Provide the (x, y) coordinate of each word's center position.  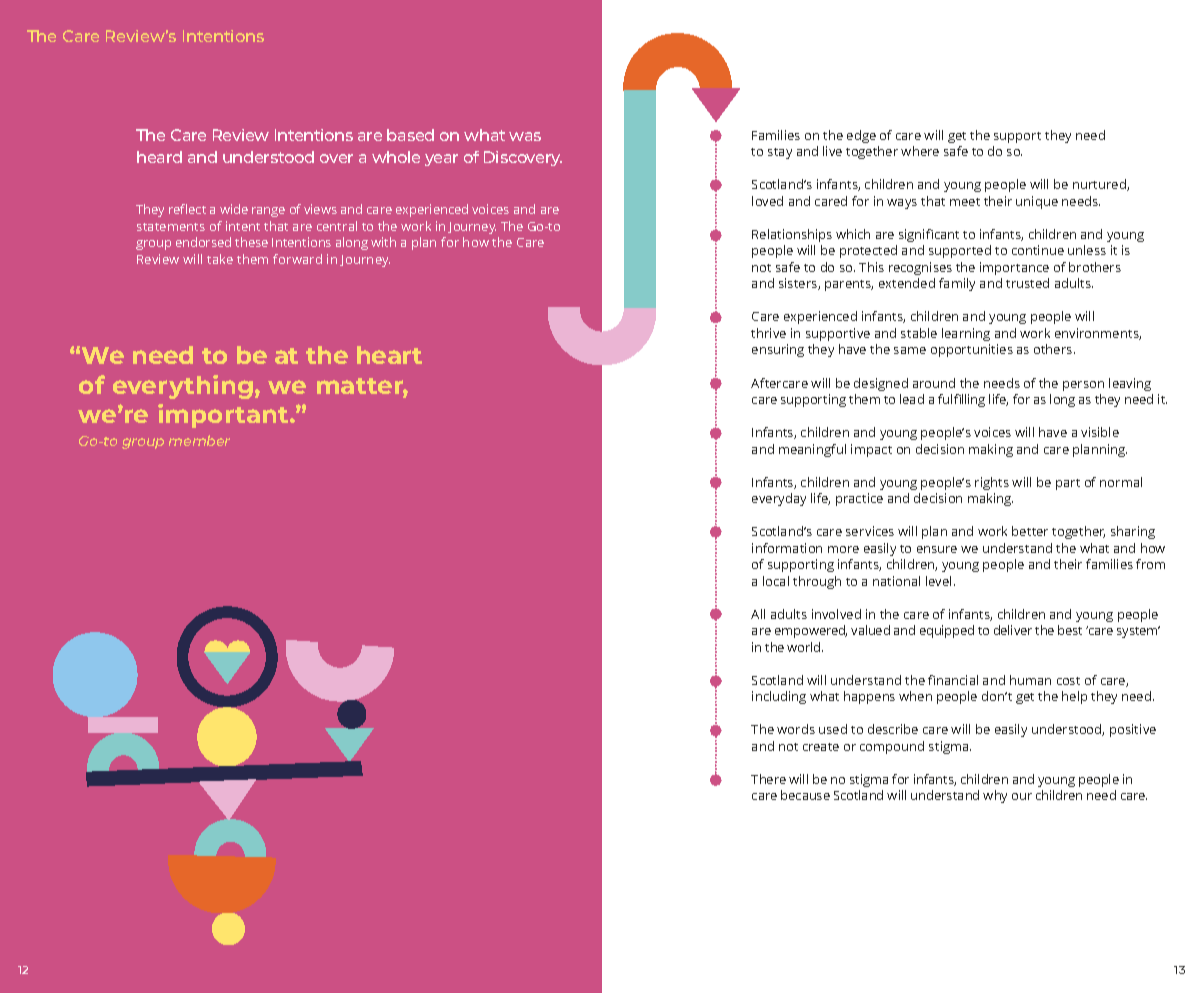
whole (396, 157)
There (768, 779)
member (199, 440)
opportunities (972, 350)
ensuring (778, 350)
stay (780, 153)
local (776, 581)
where (920, 151)
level (938, 581)
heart (389, 355)
